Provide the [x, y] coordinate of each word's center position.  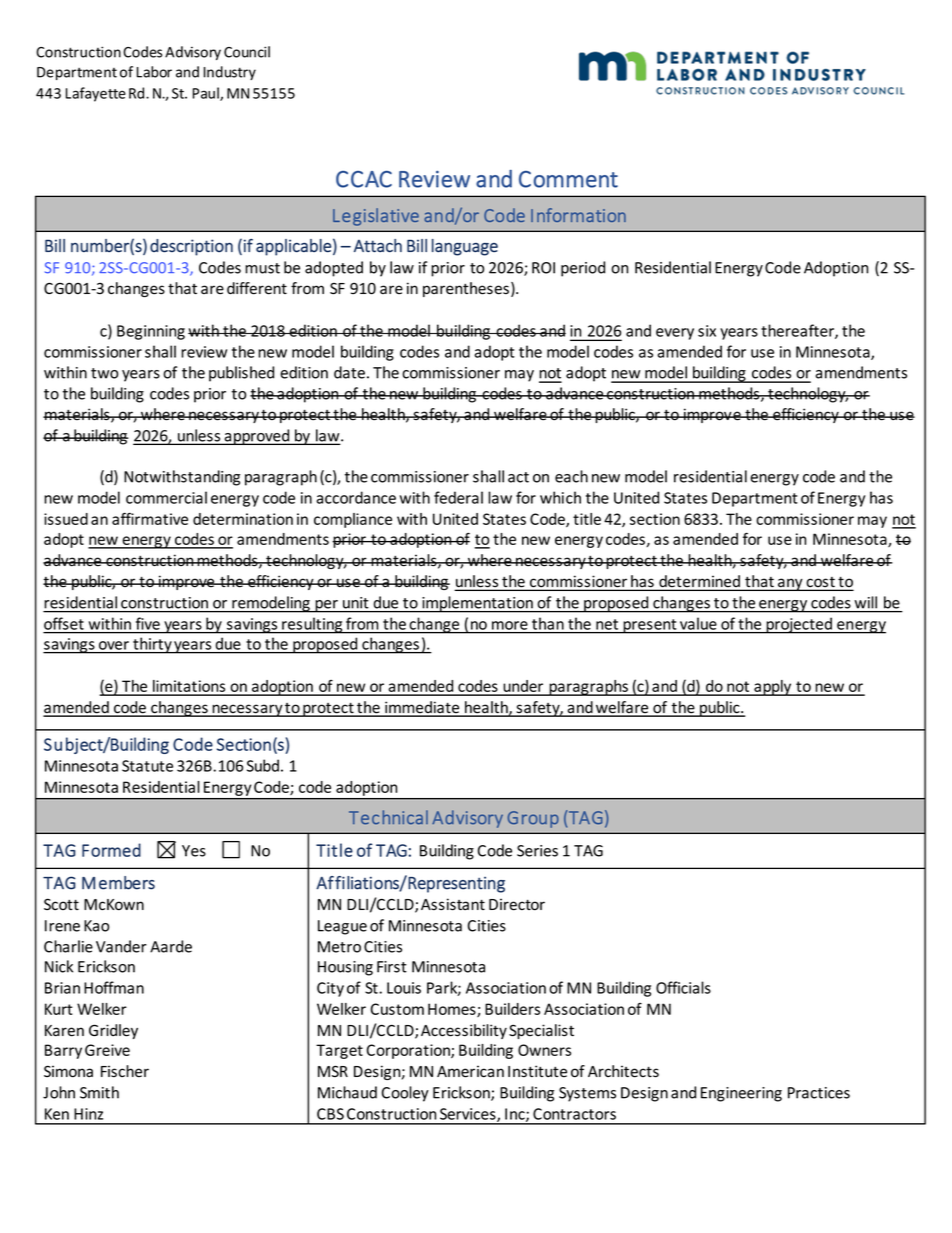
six [707, 331]
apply [773, 688]
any [790, 584]
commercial [166, 497]
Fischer [125, 1071]
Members [118, 883]
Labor [154, 72]
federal [458, 497]
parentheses [466, 289]
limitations [189, 687]
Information [578, 215]
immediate [422, 708]
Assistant [453, 904]
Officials [683, 987]
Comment [568, 179]
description [191, 247]
